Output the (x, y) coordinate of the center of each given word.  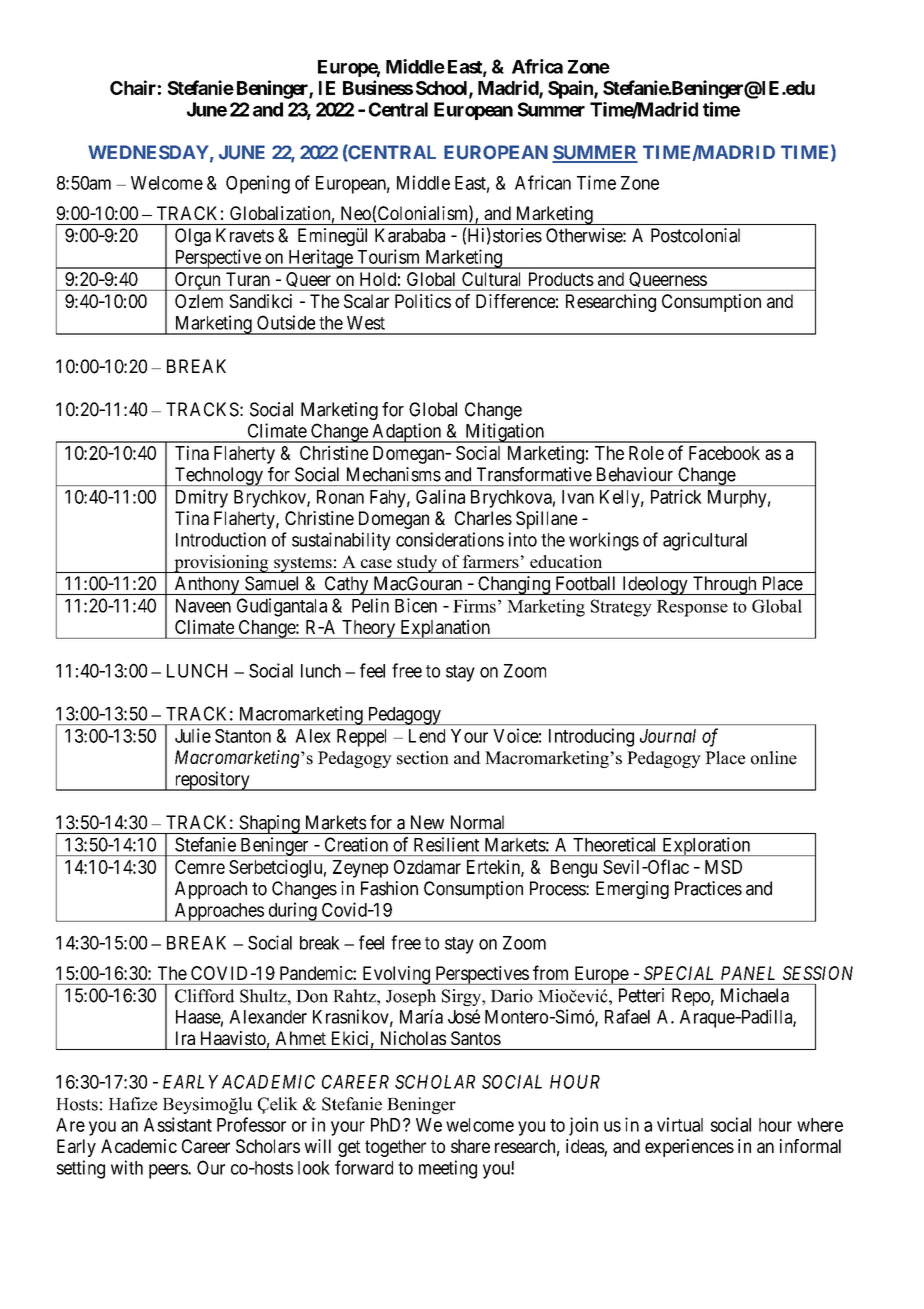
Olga (193, 237)
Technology (218, 476)
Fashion (389, 888)
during (292, 912)
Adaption (407, 433)
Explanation (445, 629)
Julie (193, 735)
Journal (668, 736)
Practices (708, 888)
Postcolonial (695, 235)
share (470, 1146)
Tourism (388, 256)
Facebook (724, 453)
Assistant (178, 1124)
